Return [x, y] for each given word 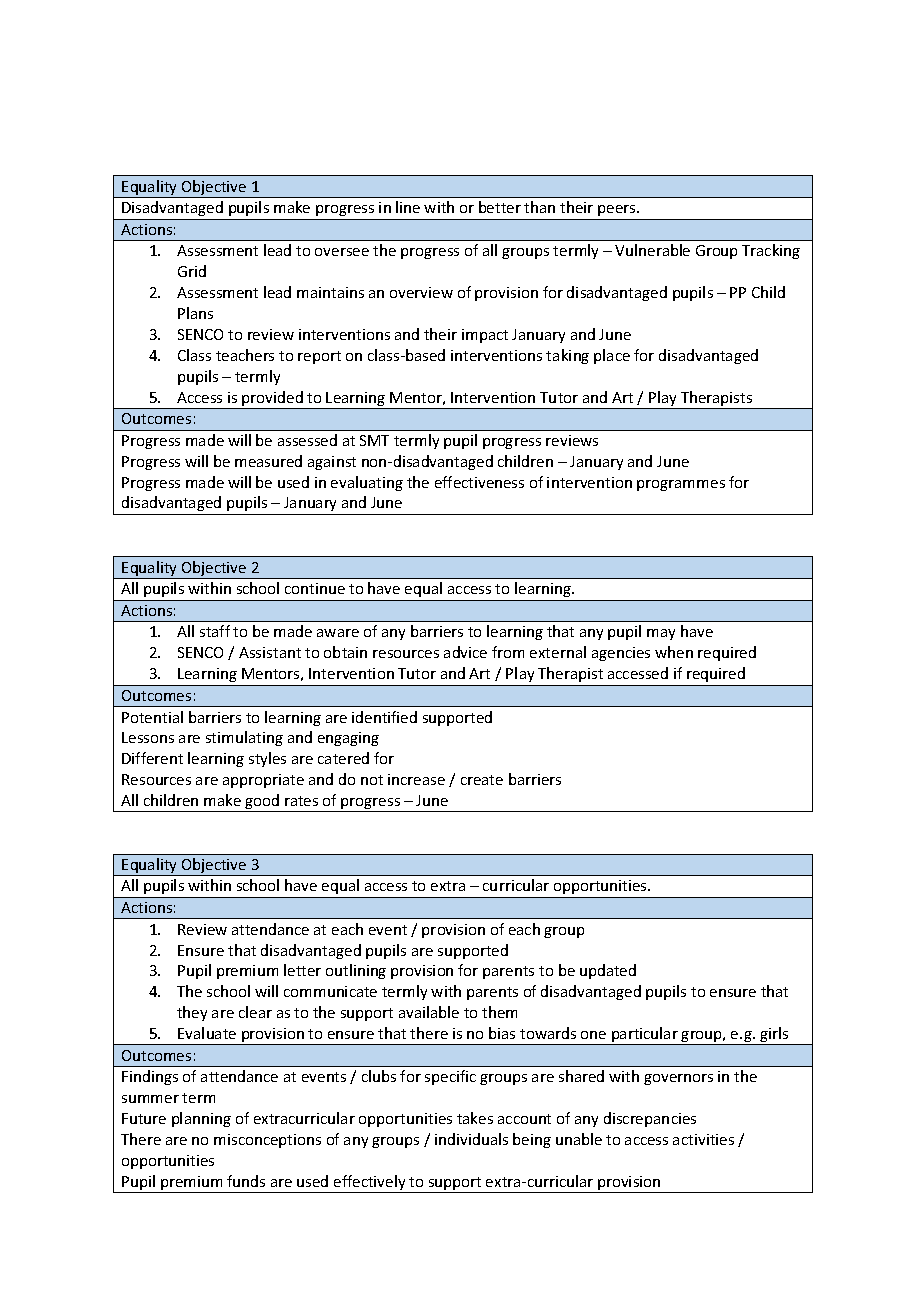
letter [302, 970]
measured [268, 461]
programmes [681, 485]
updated [608, 971]
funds [246, 1181]
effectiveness [479, 482]
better [500, 207]
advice [465, 652]
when [674, 652]
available [429, 1012]
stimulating [244, 738]
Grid [192, 271]
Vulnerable [652, 250]
